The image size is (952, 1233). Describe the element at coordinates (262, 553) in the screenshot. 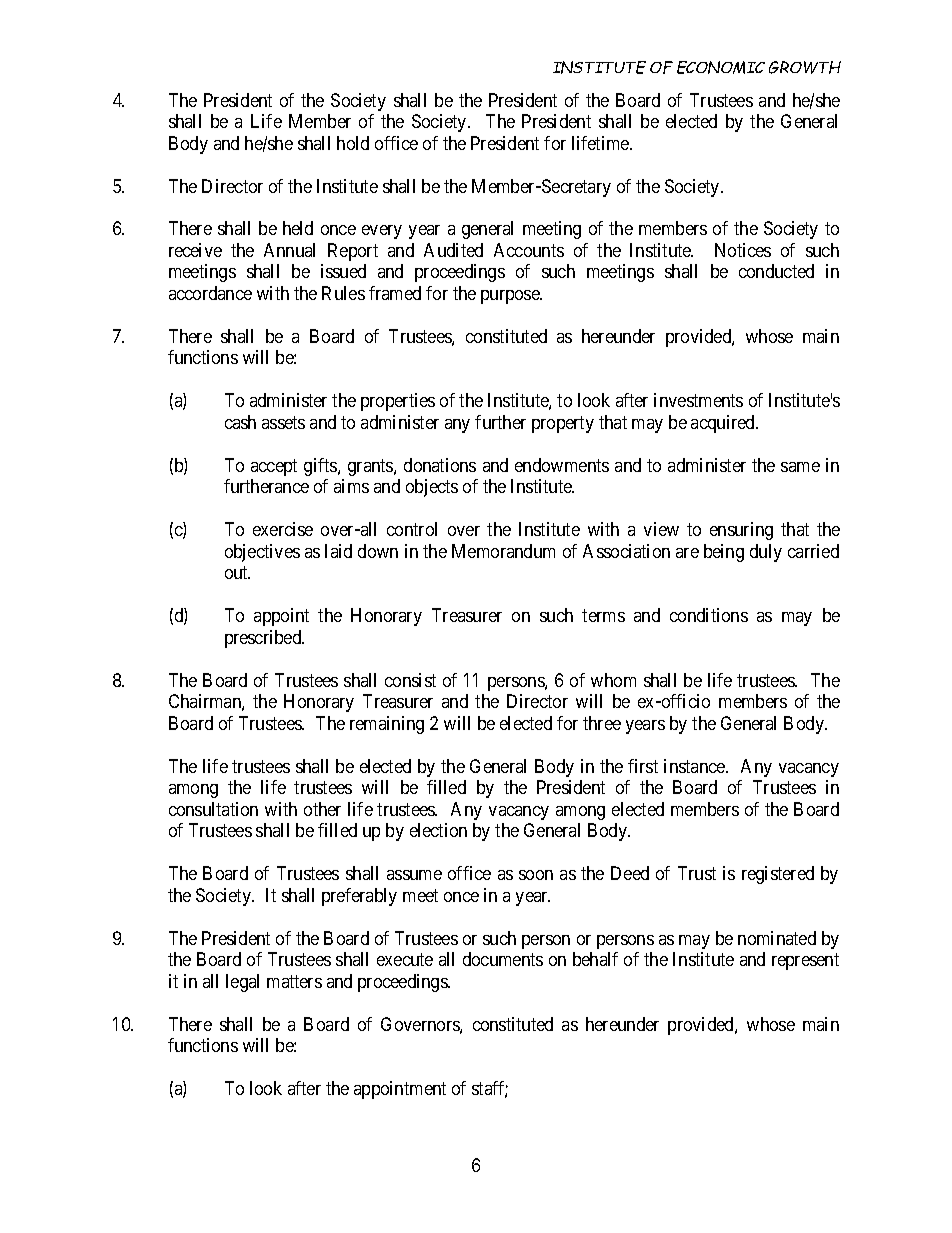

I see `objectives` at that location.
